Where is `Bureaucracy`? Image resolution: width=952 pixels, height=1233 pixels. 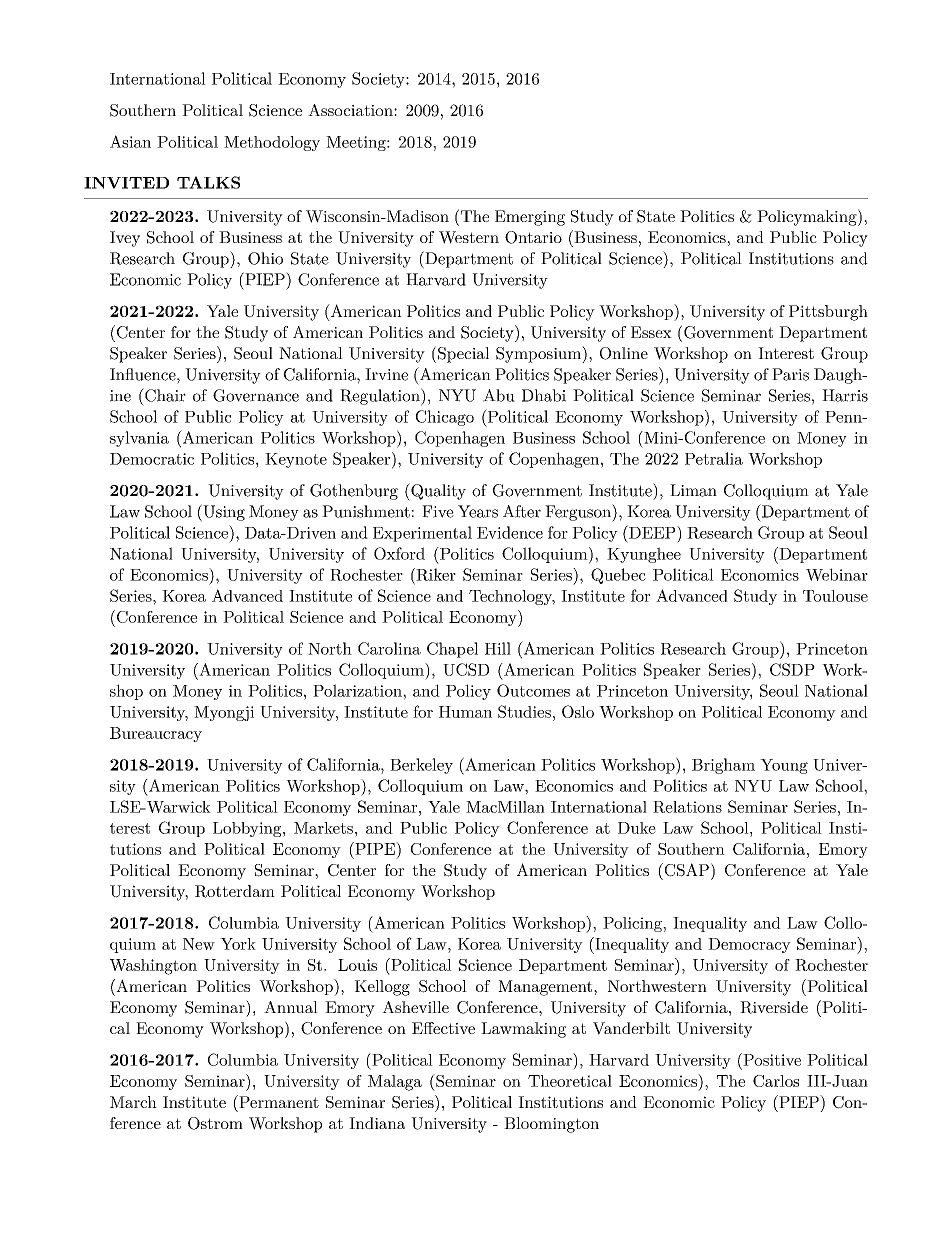 Bureaucracy is located at coordinates (156, 734).
